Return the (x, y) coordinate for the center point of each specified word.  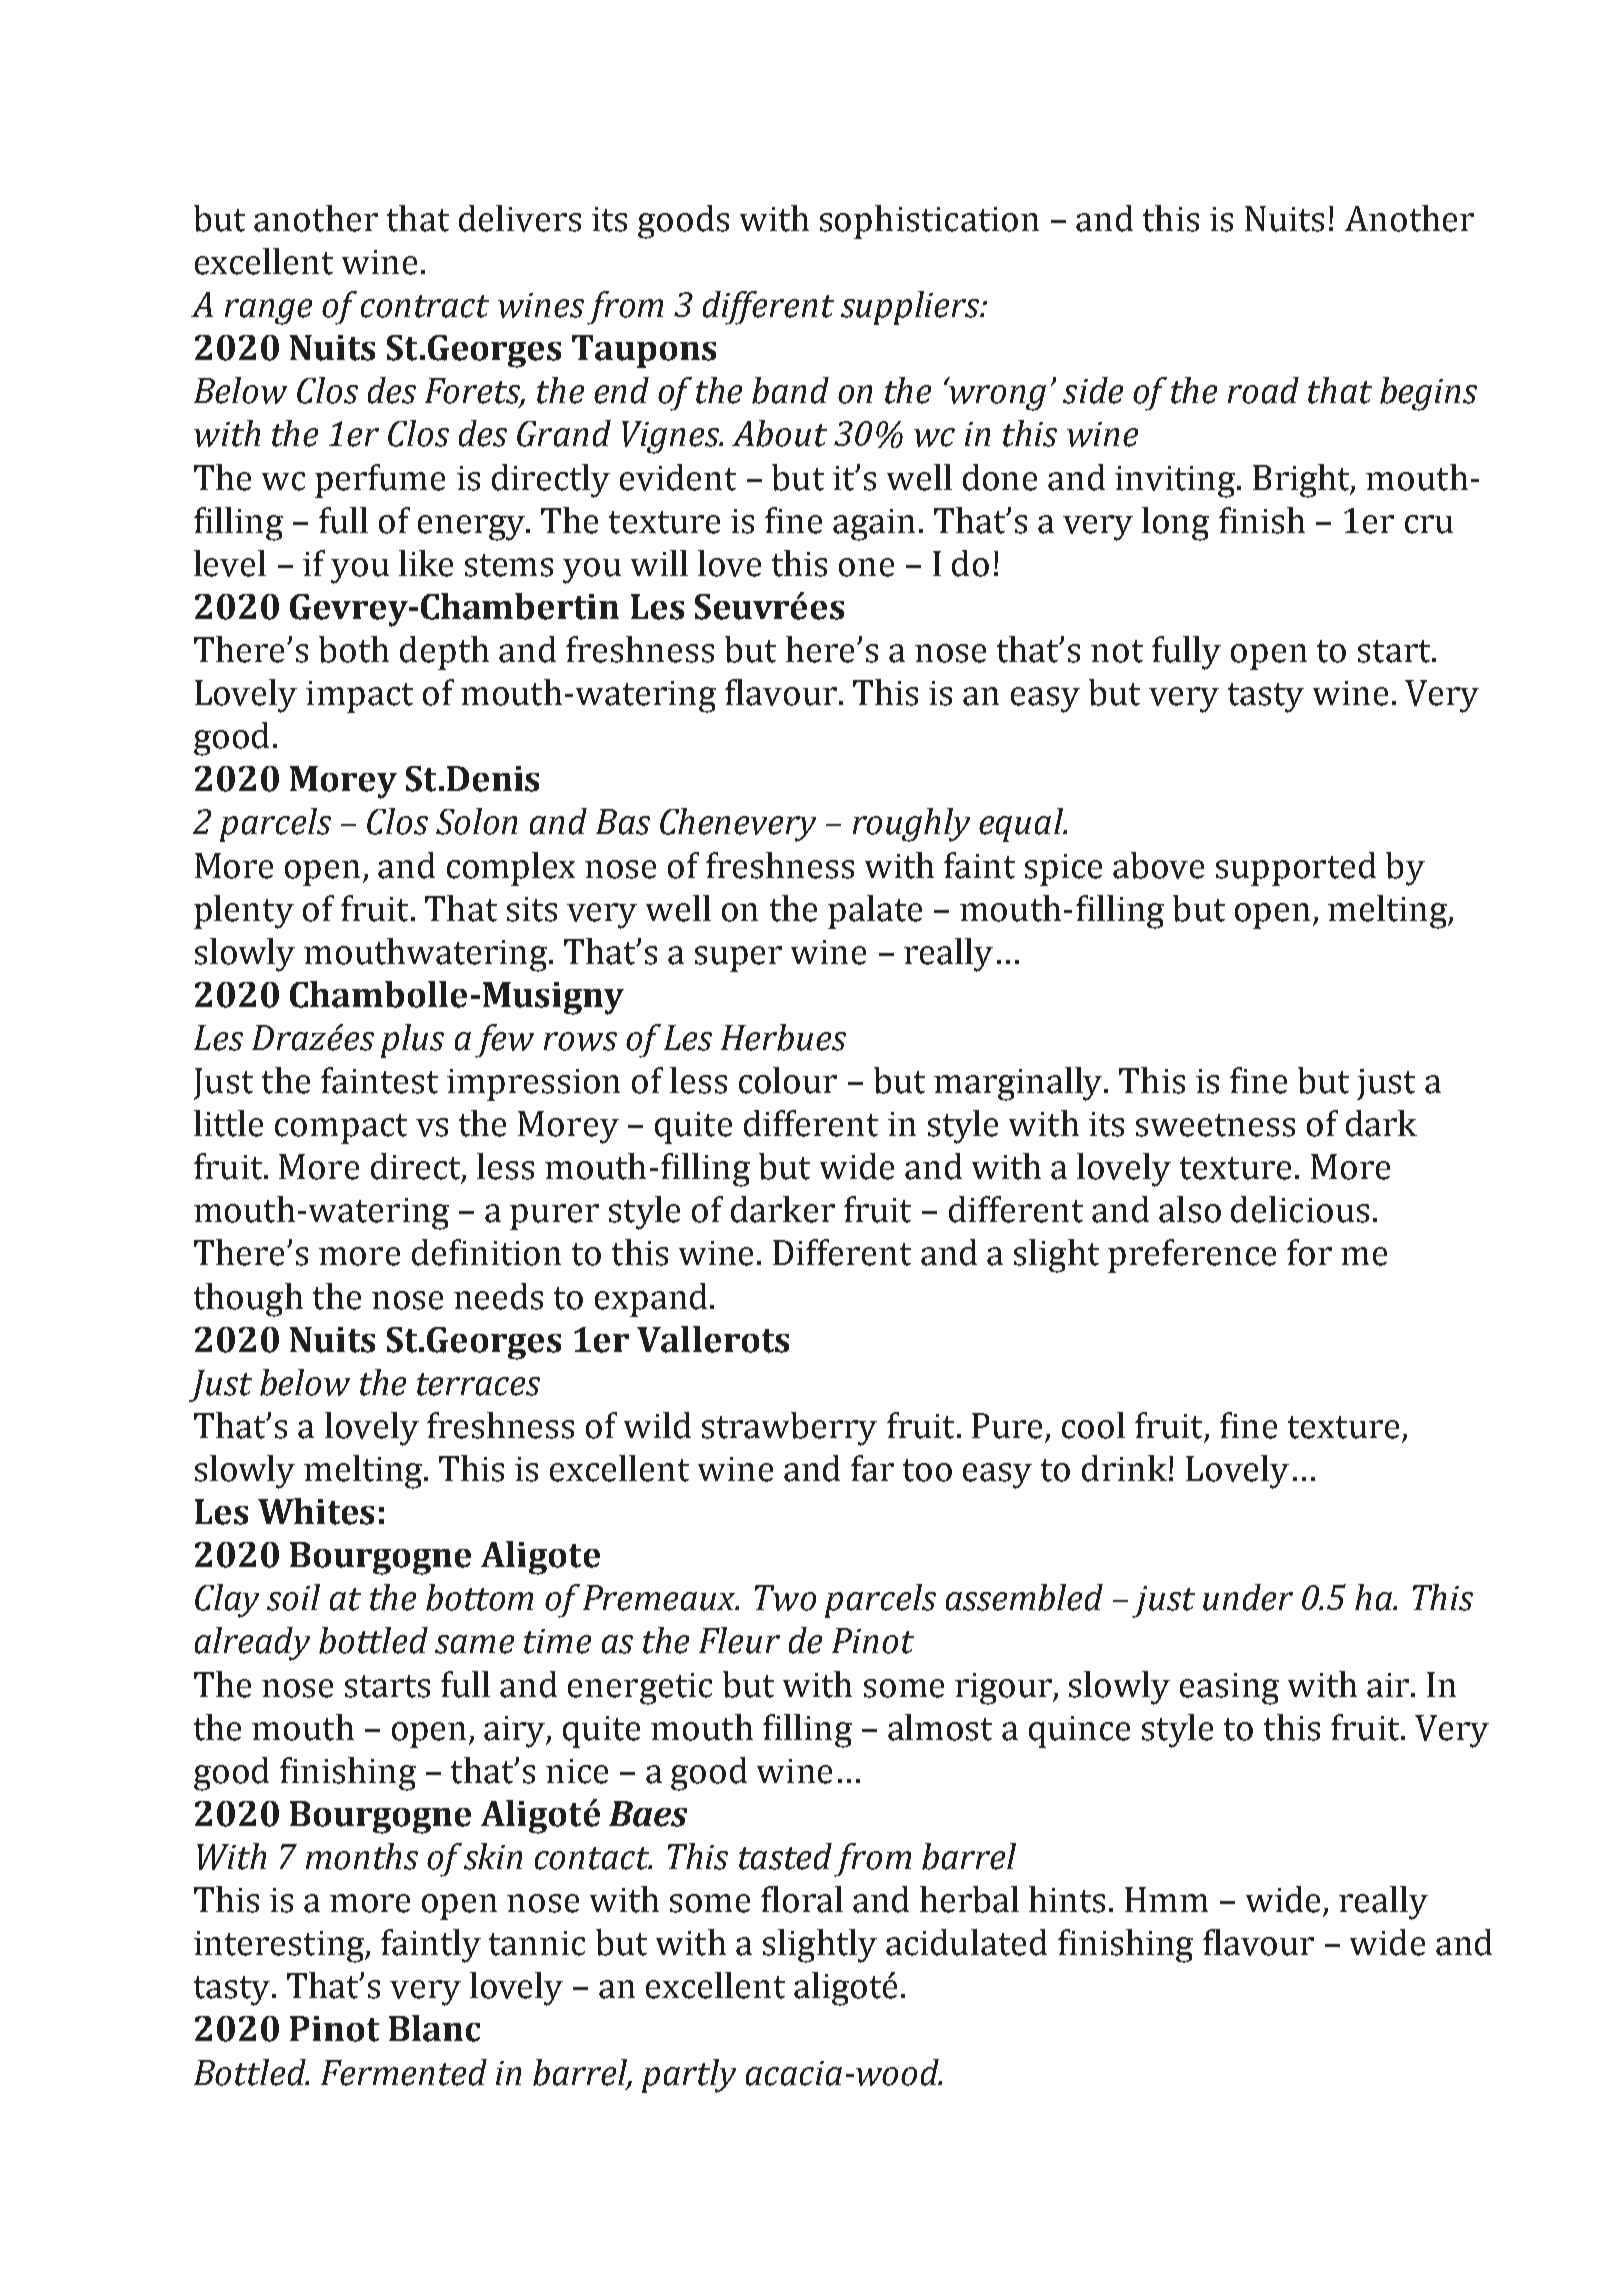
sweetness (1215, 1125)
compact (341, 1129)
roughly (911, 825)
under (1248, 1597)
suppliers (911, 308)
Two (785, 1598)
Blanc (434, 2028)
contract (425, 306)
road (1263, 390)
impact (359, 697)
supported (1296, 869)
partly (689, 2076)
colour (788, 1080)
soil (293, 1597)
